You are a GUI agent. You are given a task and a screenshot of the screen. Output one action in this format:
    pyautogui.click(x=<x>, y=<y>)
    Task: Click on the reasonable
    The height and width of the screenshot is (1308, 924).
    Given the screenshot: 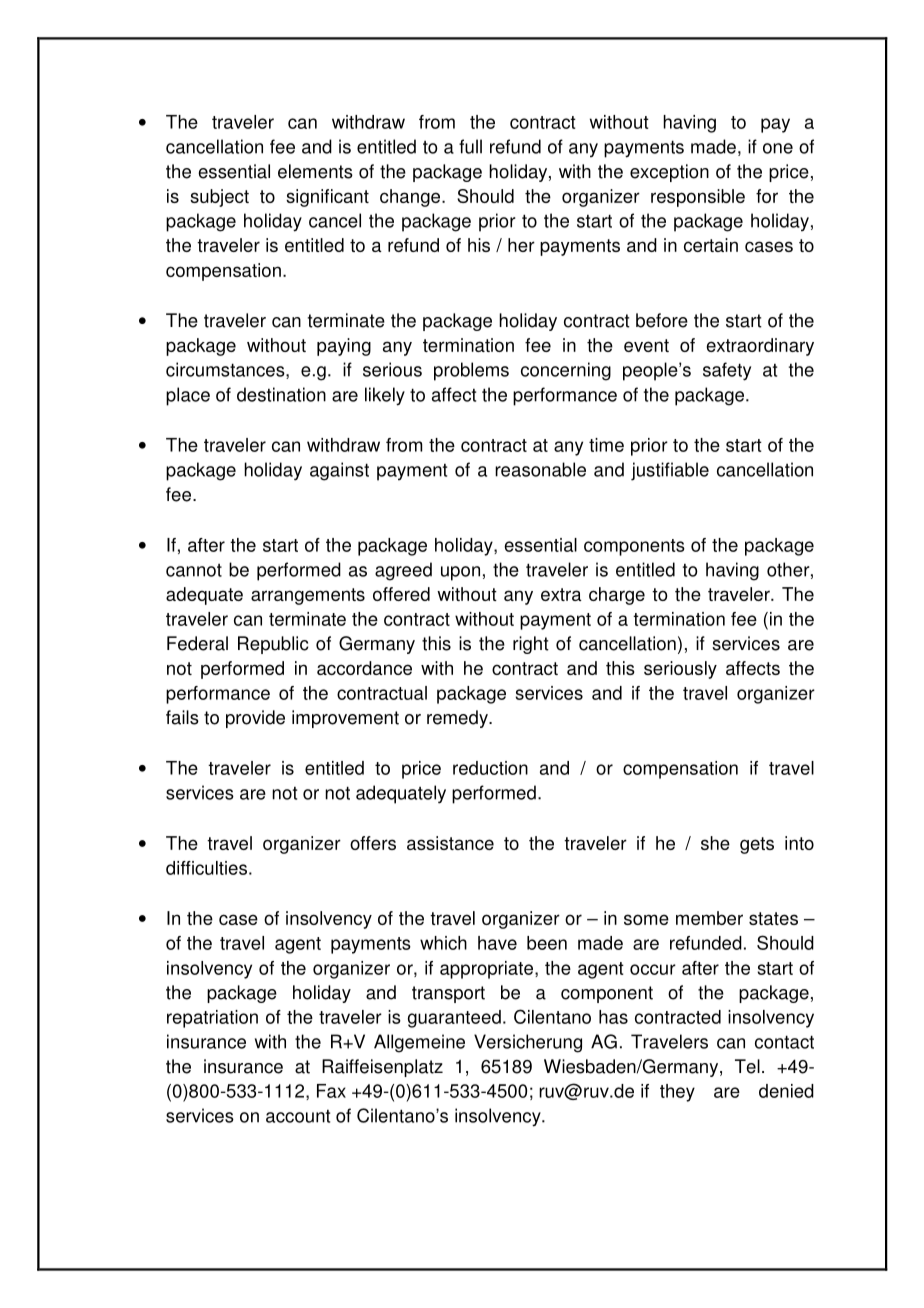 What is the action you would take?
    pyautogui.click(x=540, y=469)
